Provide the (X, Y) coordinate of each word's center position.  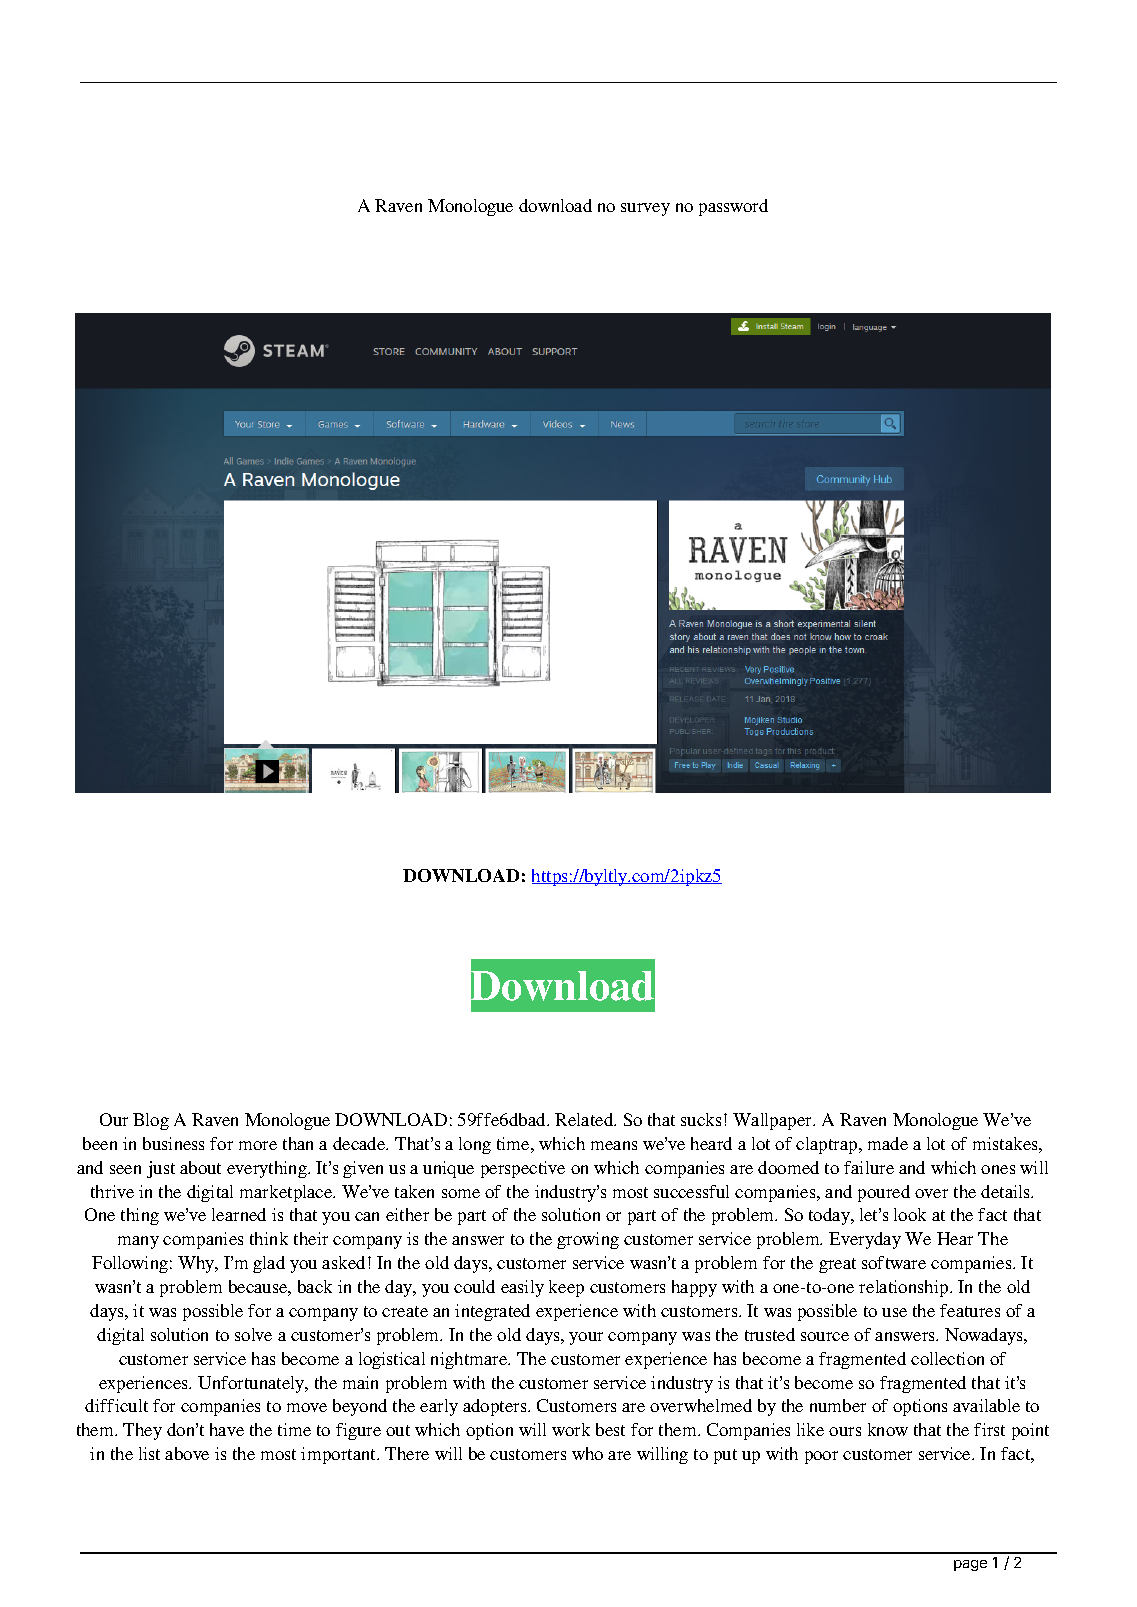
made (888, 1143)
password (733, 207)
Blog (151, 1121)
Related (585, 1119)
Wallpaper (774, 1121)
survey (645, 209)
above (187, 1453)
